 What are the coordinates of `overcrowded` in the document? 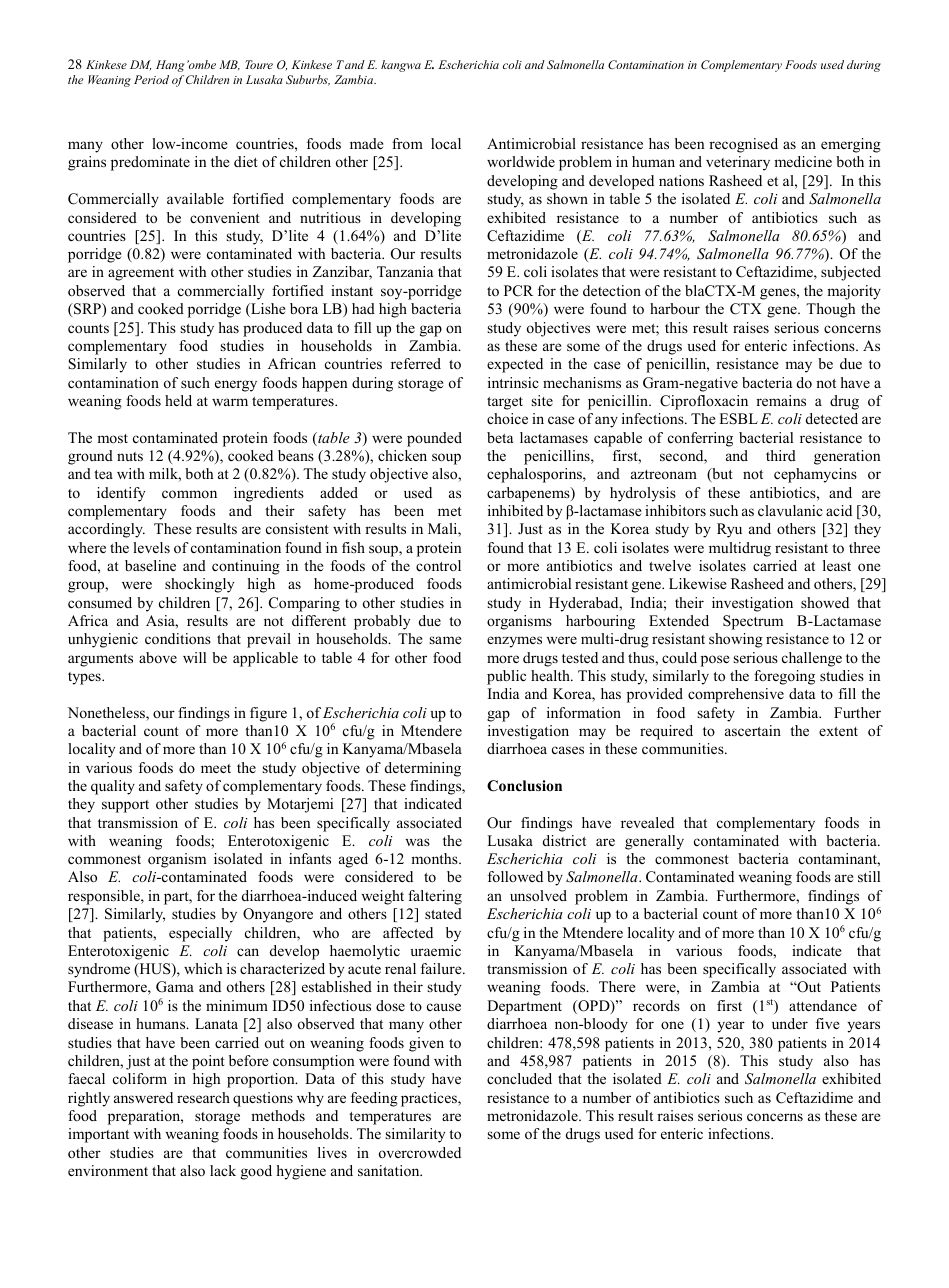 It's located at (420, 1152).
